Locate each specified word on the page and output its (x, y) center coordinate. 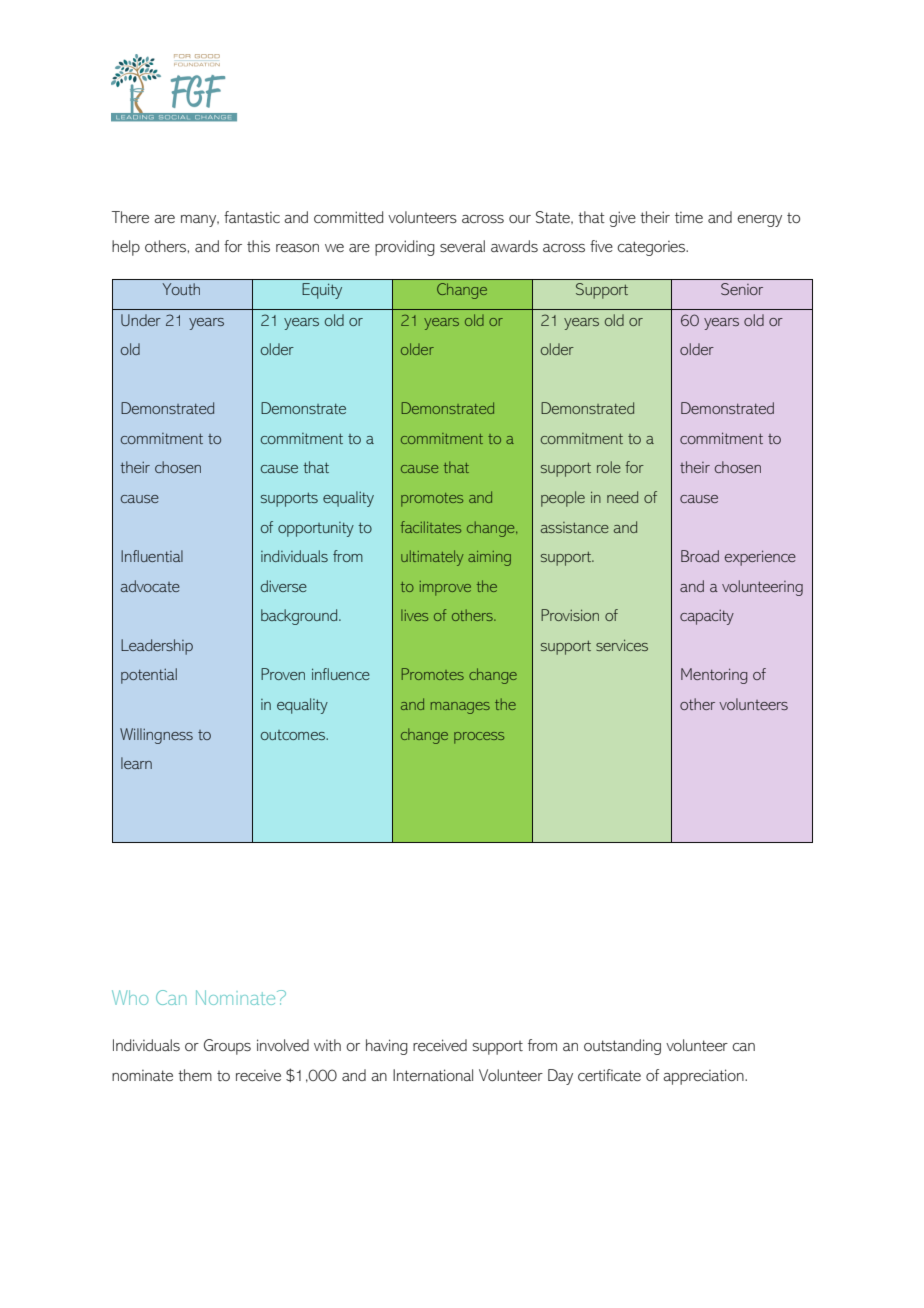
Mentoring (714, 676)
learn (136, 763)
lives (414, 615)
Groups (227, 1047)
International (433, 1075)
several (462, 246)
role (609, 467)
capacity (707, 617)
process (479, 738)
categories (652, 248)
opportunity (316, 529)
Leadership (157, 647)
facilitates (431, 527)
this (258, 246)
